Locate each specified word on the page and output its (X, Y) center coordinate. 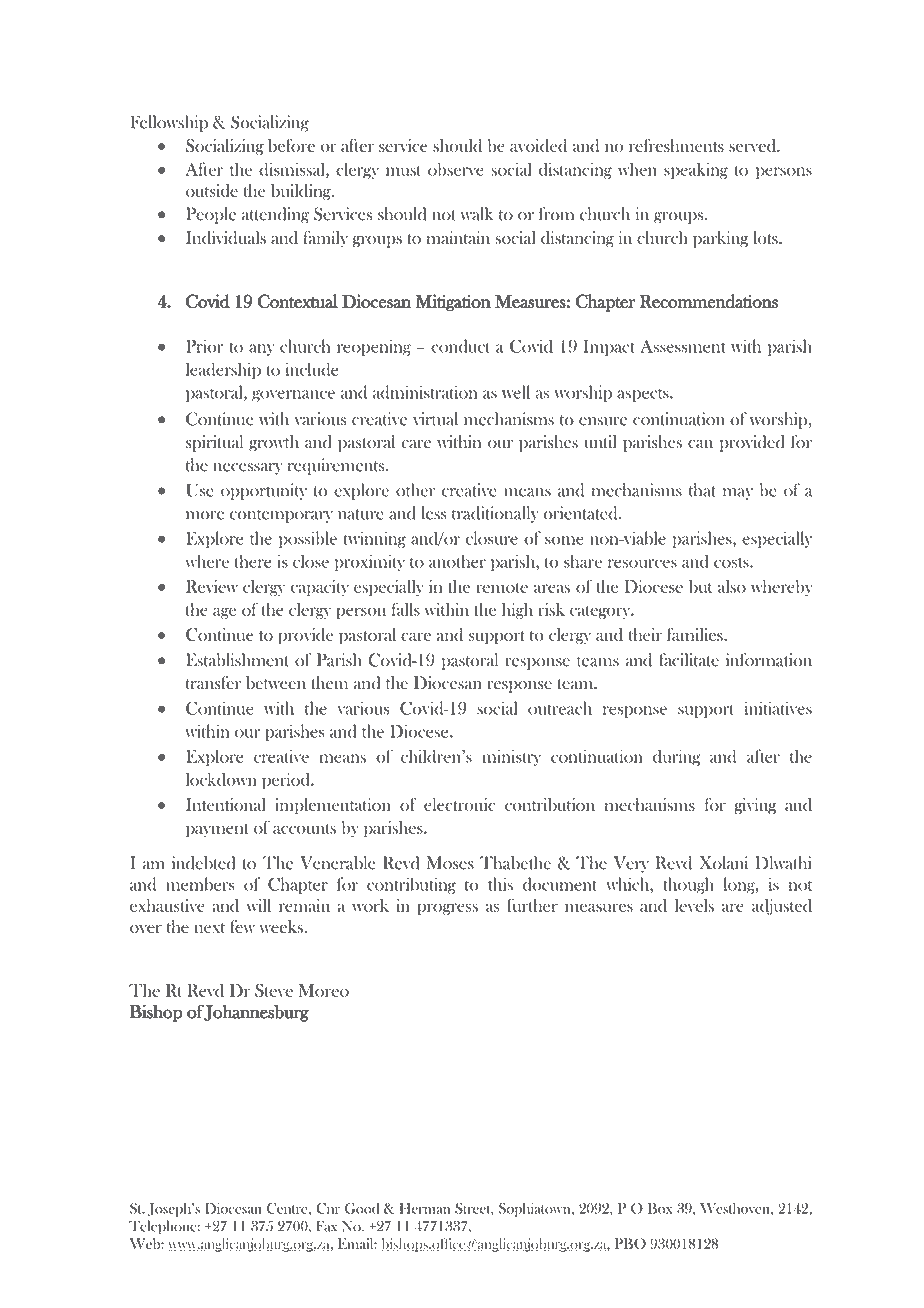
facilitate (689, 660)
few (242, 926)
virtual (435, 419)
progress (447, 909)
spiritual (214, 443)
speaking (696, 170)
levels (694, 905)
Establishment (237, 660)
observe (456, 169)
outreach (560, 708)
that (702, 490)
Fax (326, 1226)
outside (212, 190)
